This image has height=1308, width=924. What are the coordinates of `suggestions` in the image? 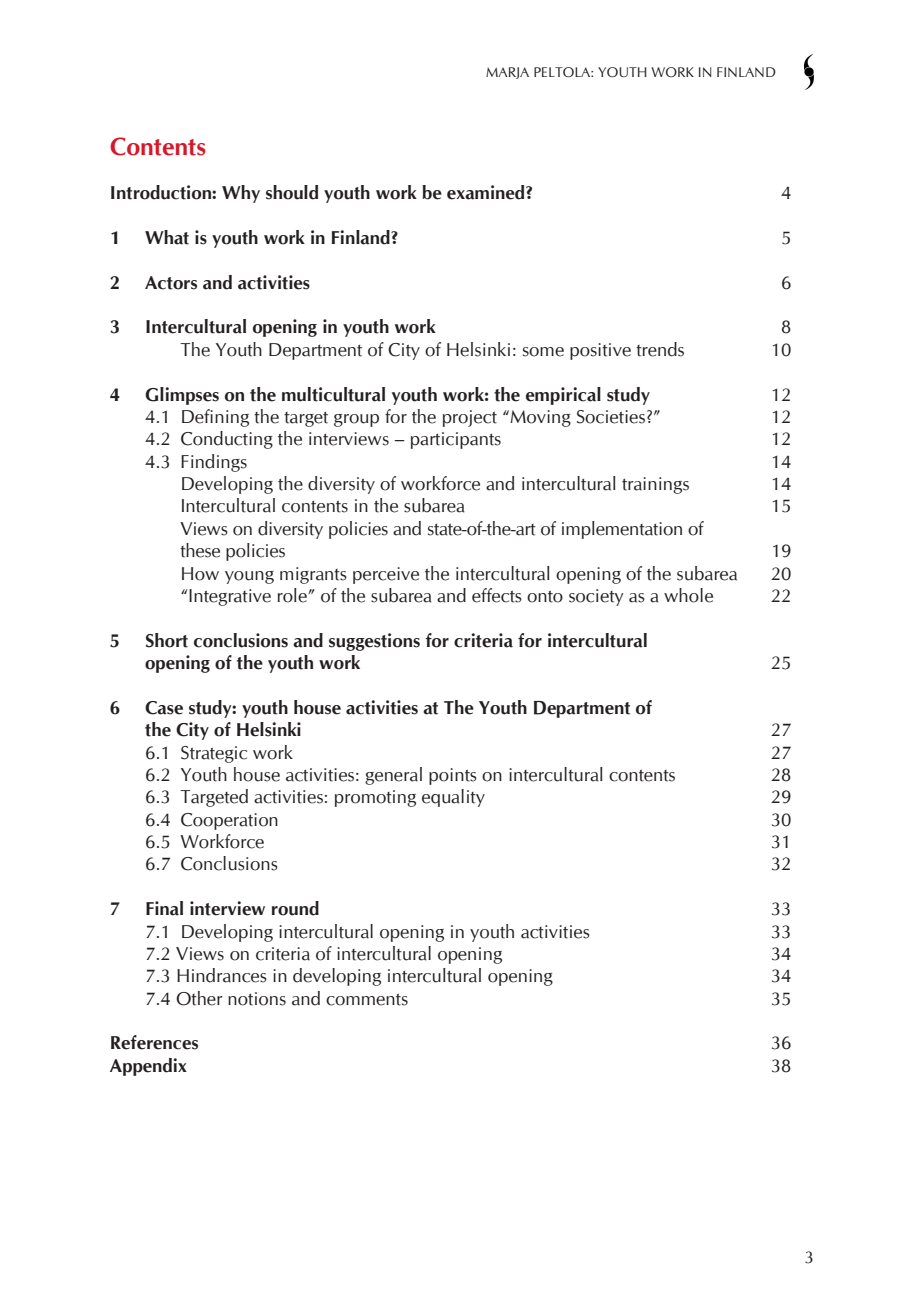 It's located at (374, 642).
